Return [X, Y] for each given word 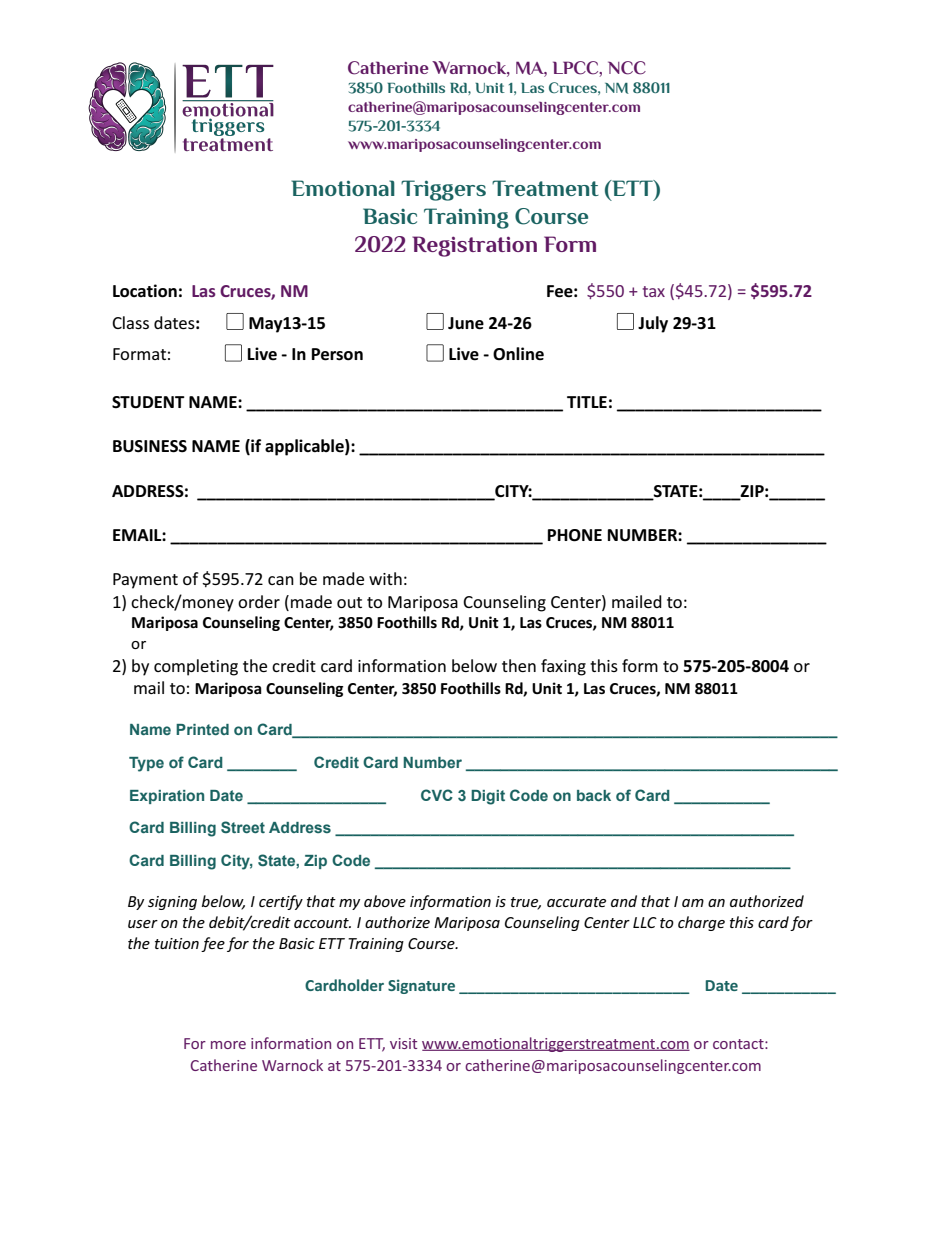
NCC [627, 68]
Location [145, 291]
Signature [421, 986]
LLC [645, 922]
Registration [474, 246]
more [228, 1045]
